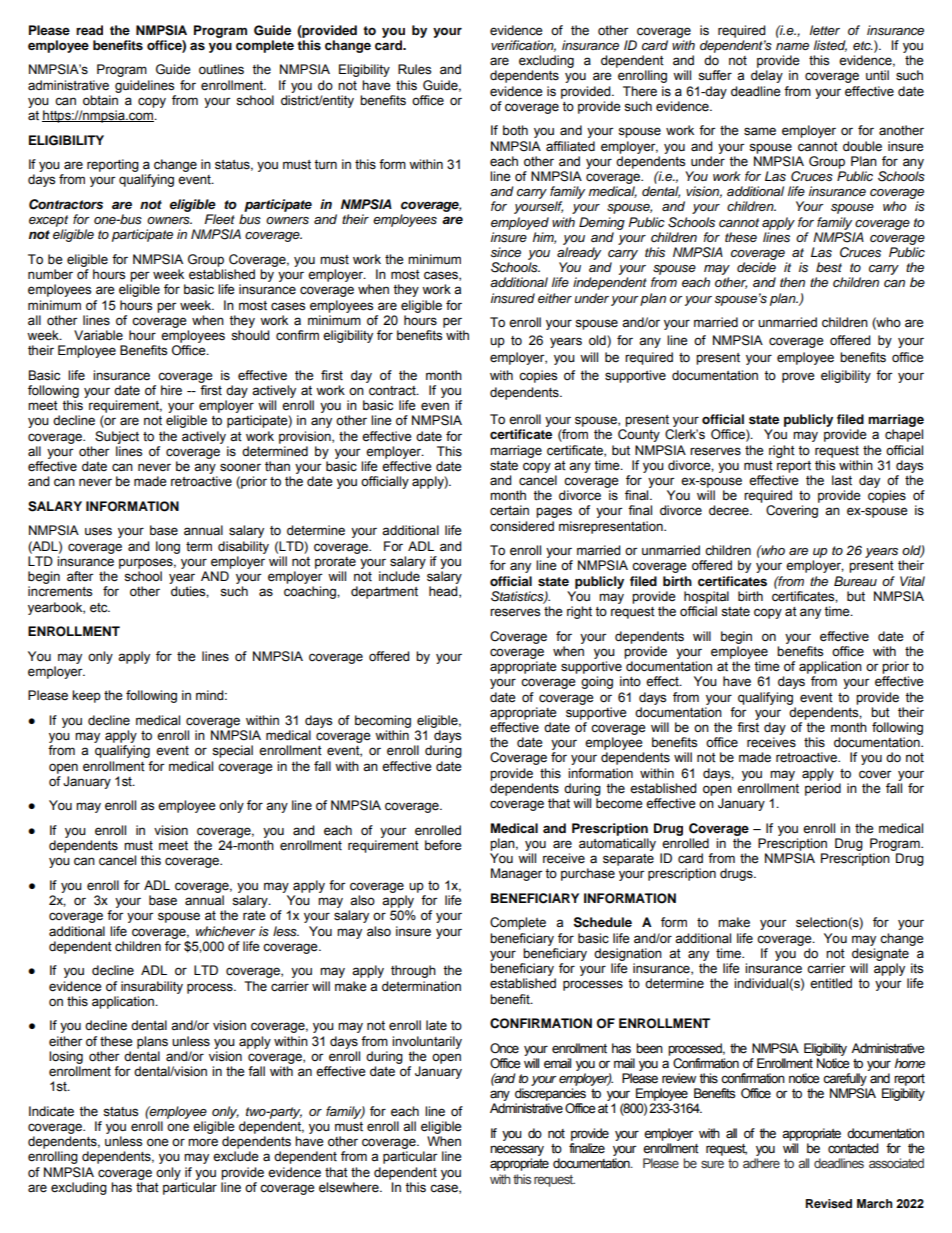  Describe the element at coordinates (444, 592) in the page. I see `head` at that location.
